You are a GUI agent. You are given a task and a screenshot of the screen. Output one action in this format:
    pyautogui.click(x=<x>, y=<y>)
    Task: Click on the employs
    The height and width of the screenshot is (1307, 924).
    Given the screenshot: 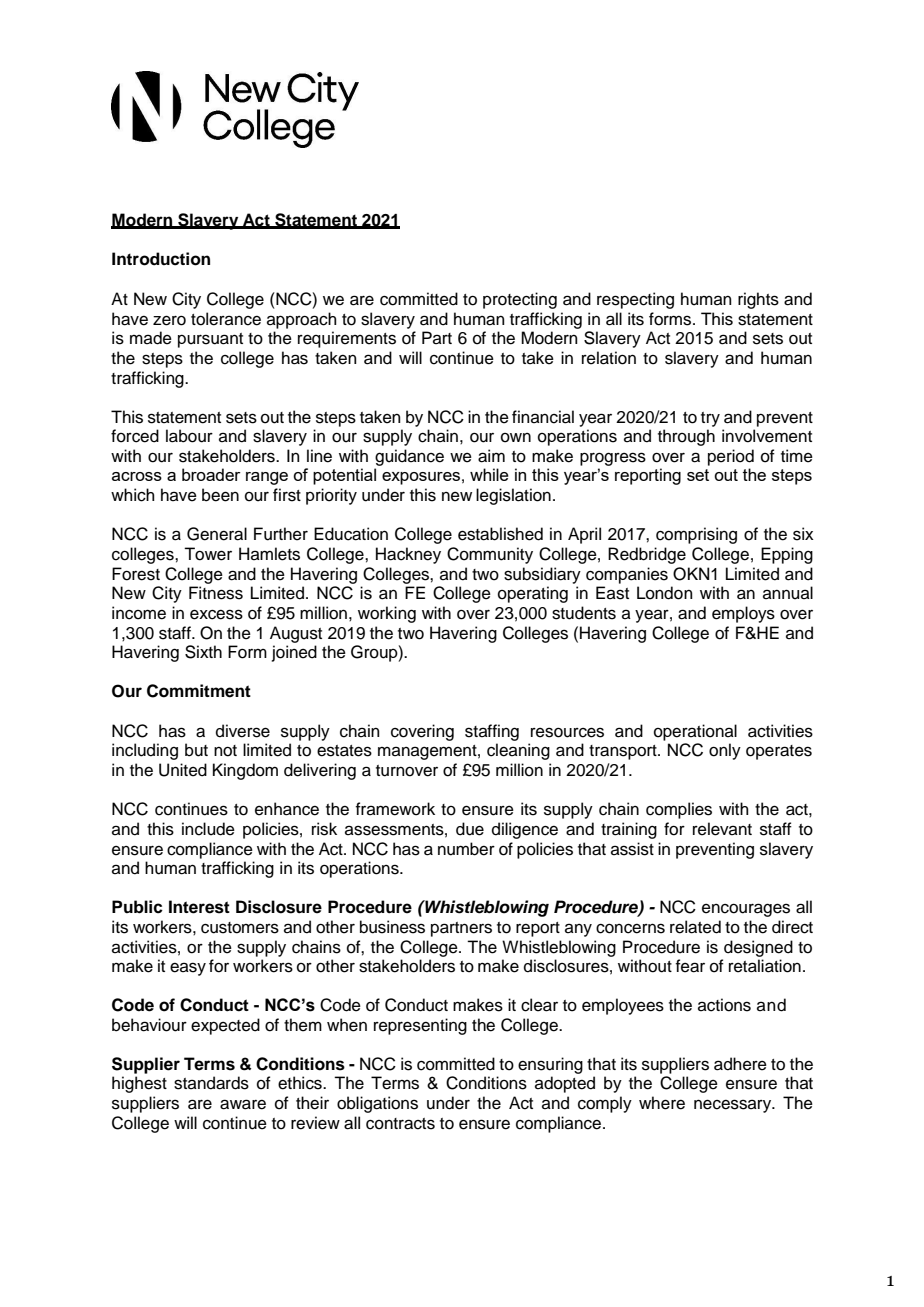 What is the action you would take?
    pyautogui.click(x=743, y=614)
